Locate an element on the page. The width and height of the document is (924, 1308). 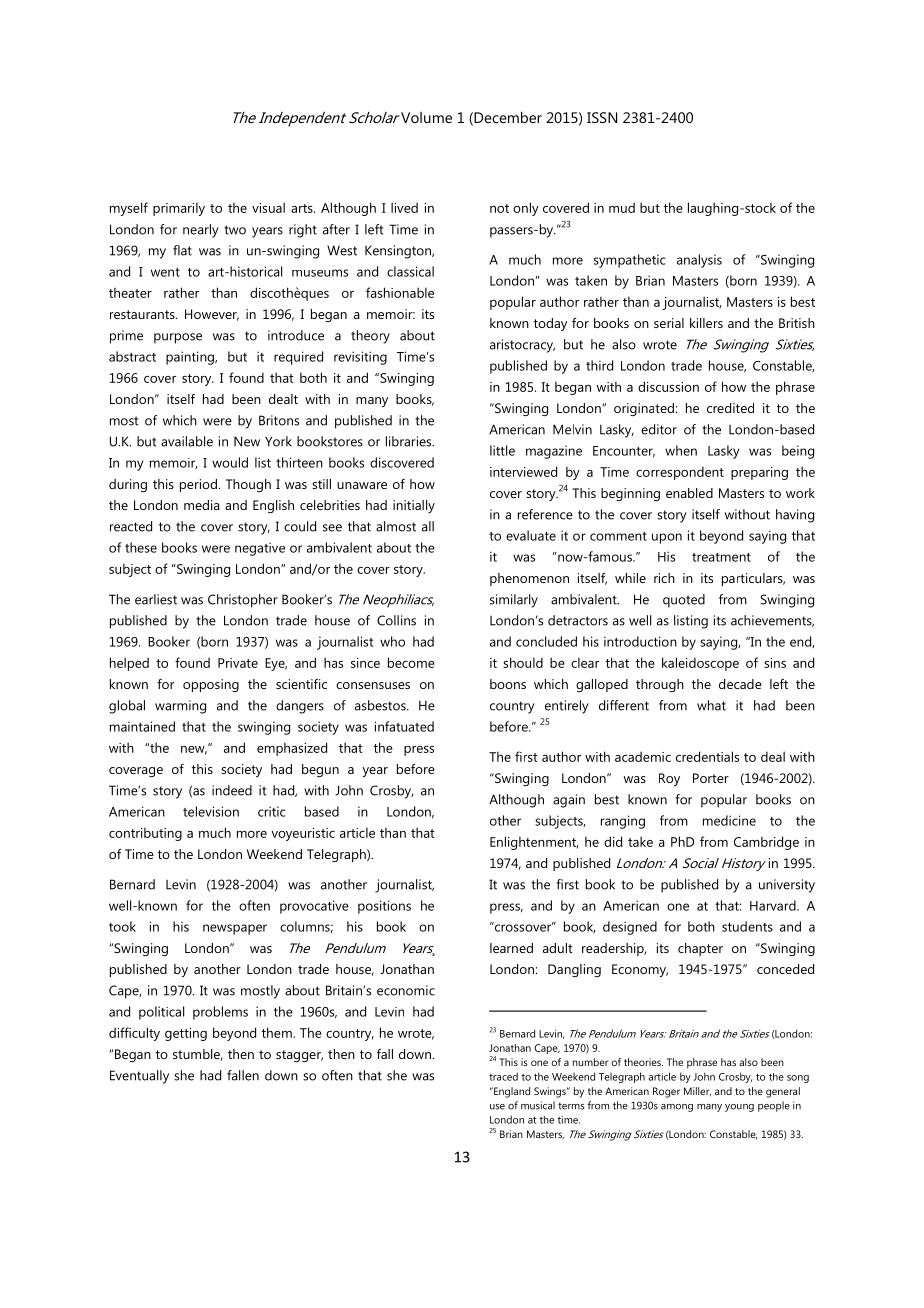
medicine is located at coordinates (729, 820).
